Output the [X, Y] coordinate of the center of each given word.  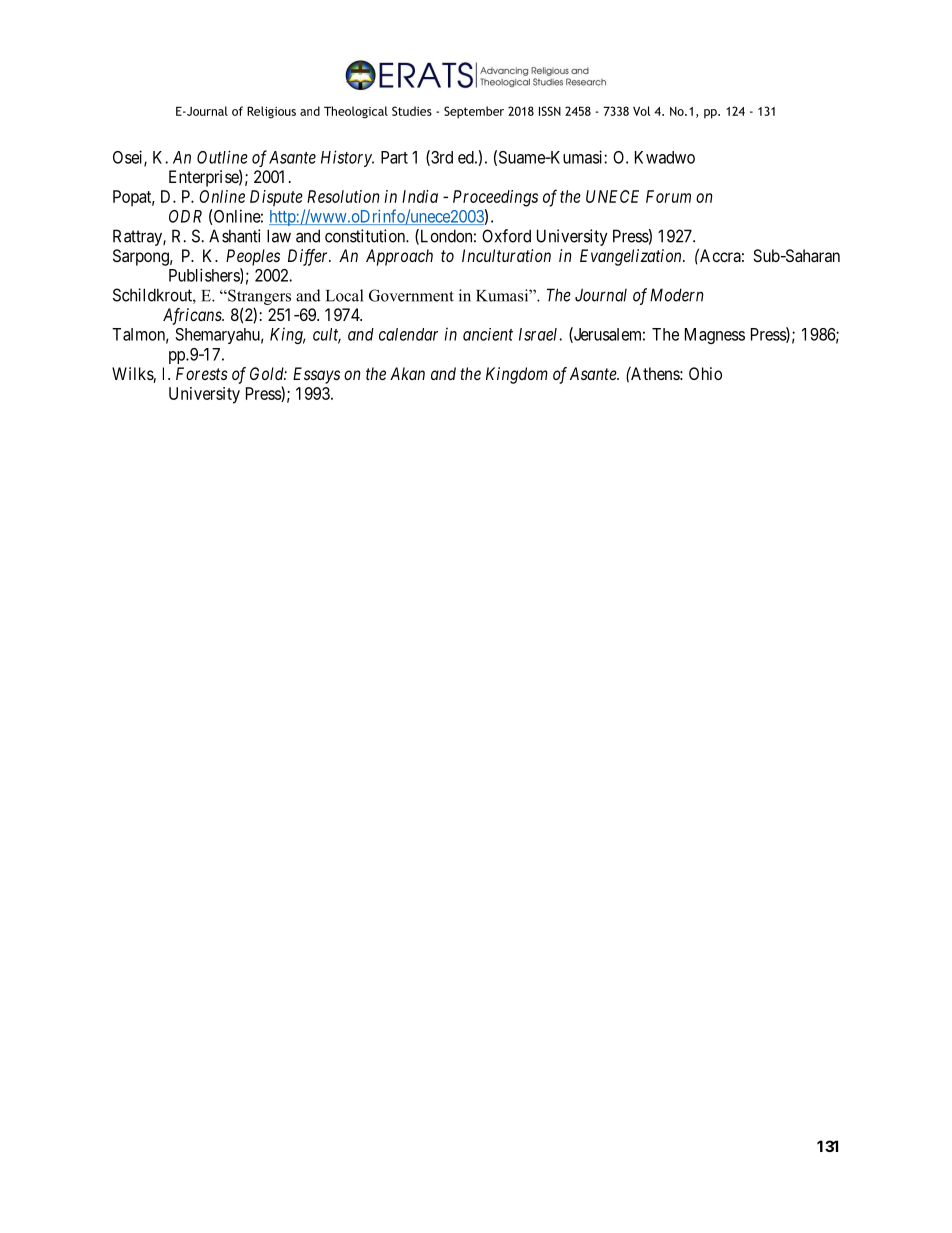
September [474, 112]
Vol [641, 111]
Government [411, 295]
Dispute [276, 198]
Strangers [258, 297]
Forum [668, 196]
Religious [271, 112]
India [420, 196]
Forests [202, 373]
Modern [677, 295]
